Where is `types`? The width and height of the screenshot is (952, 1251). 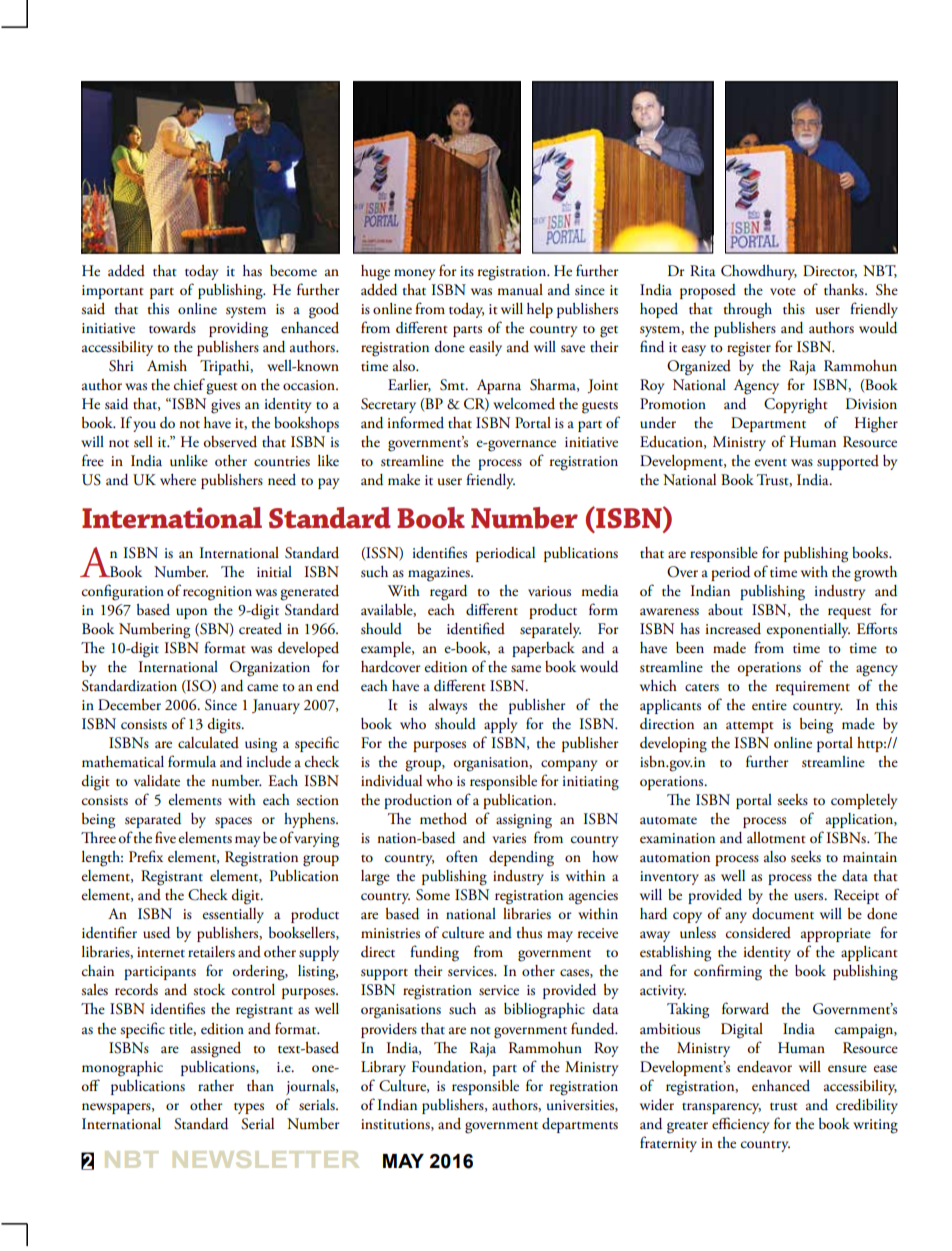
types is located at coordinates (249, 1108).
